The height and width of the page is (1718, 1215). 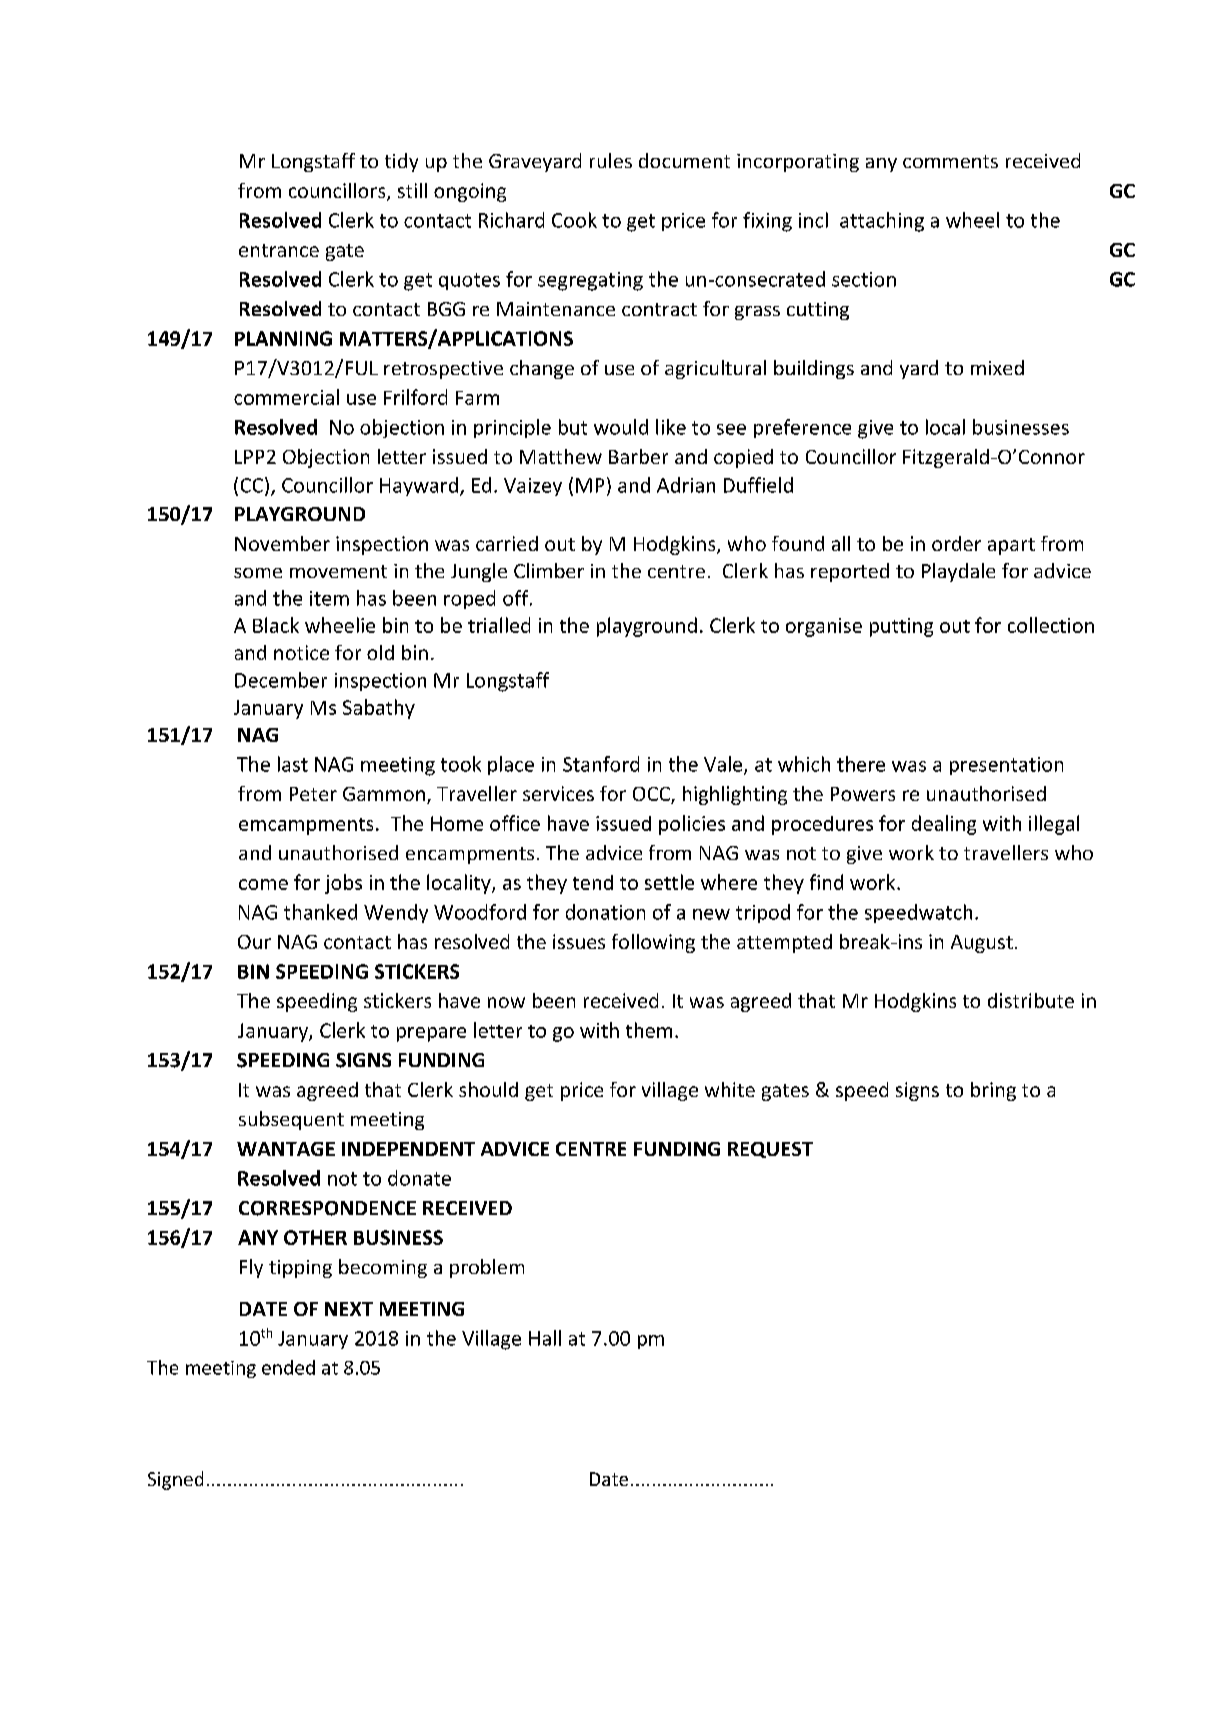 What do you see at coordinates (950, 161) in the page?
I see `comments` at bounding box center [950, 161].
